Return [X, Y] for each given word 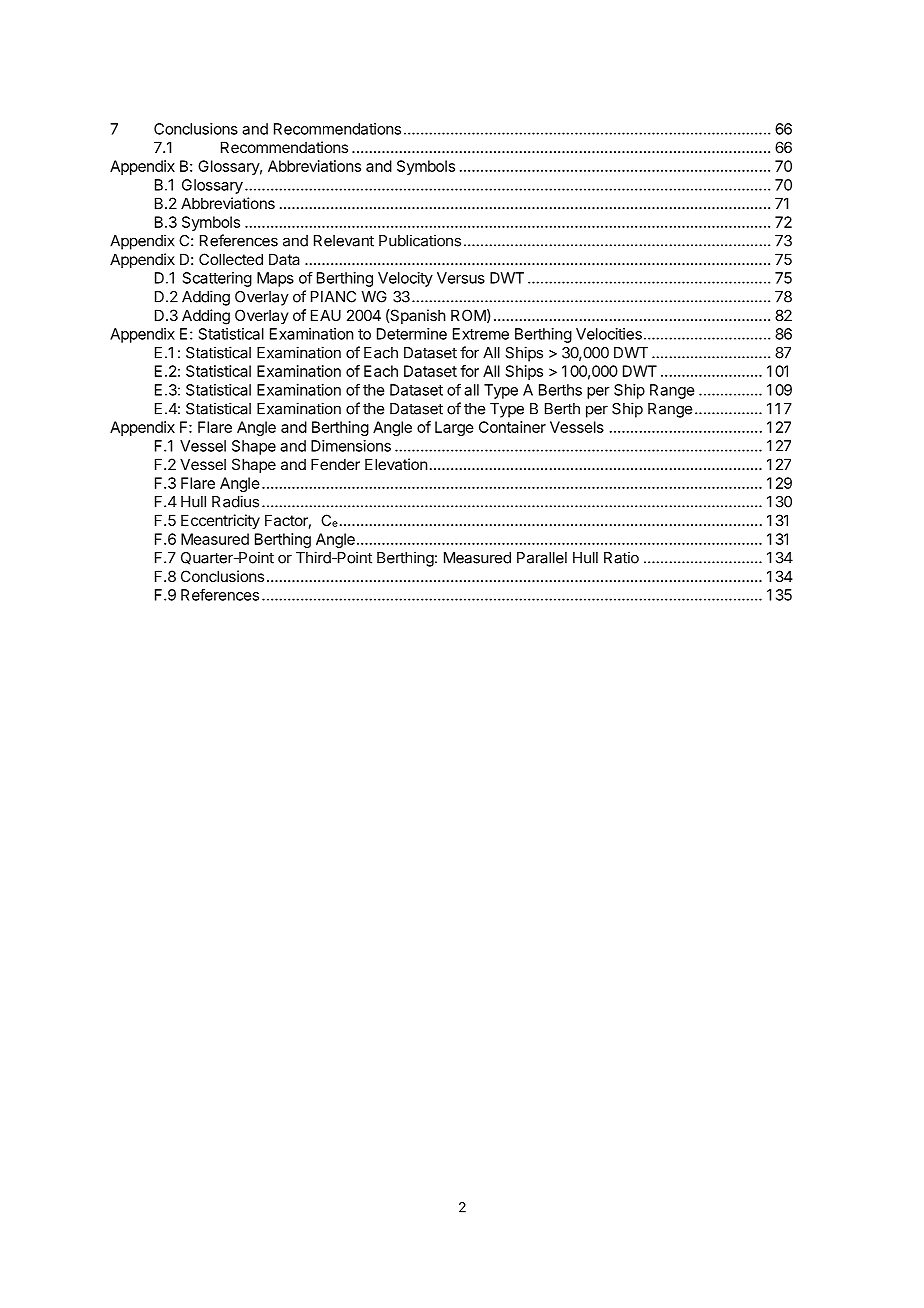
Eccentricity [220, 521]
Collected [231, 259]
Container [512, 427]
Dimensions [351, 446]
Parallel [542, 558]
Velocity [405, 279]
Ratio [621, 557]
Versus [461, 278]
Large [454, 428]
